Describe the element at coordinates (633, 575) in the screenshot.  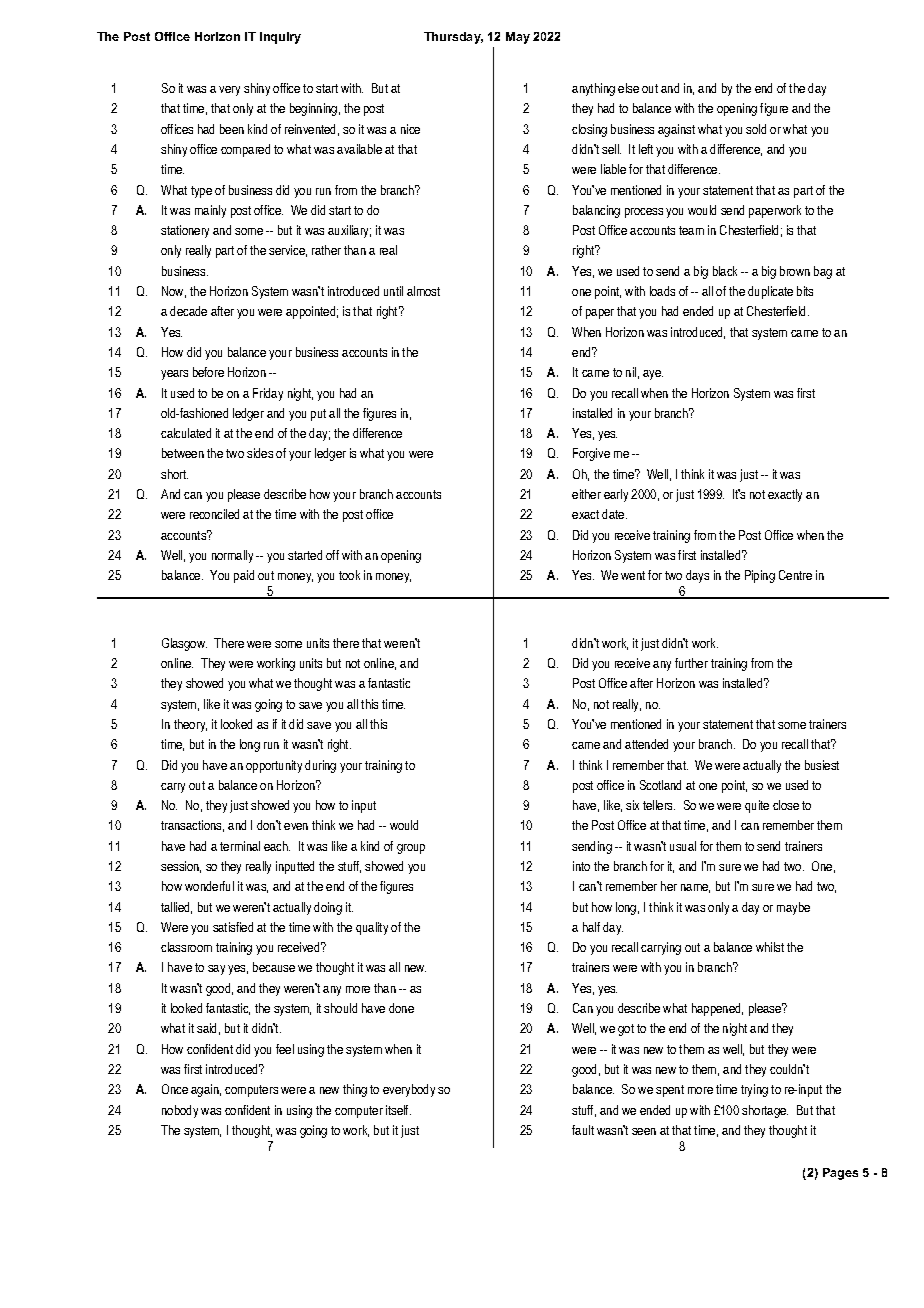
I see `went` at that location.
